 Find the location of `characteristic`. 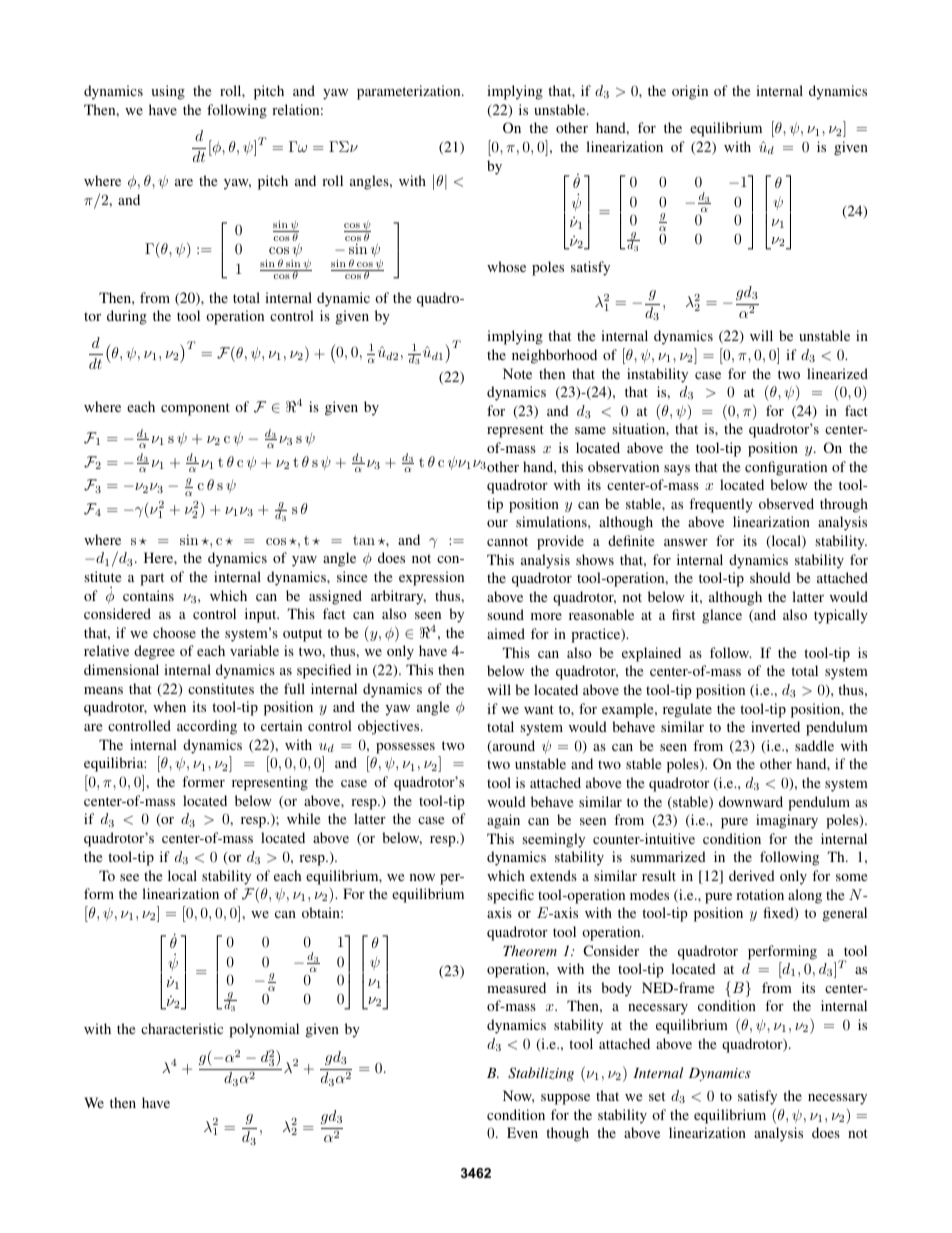

characteristic is located at coordinates (182, 1028).
